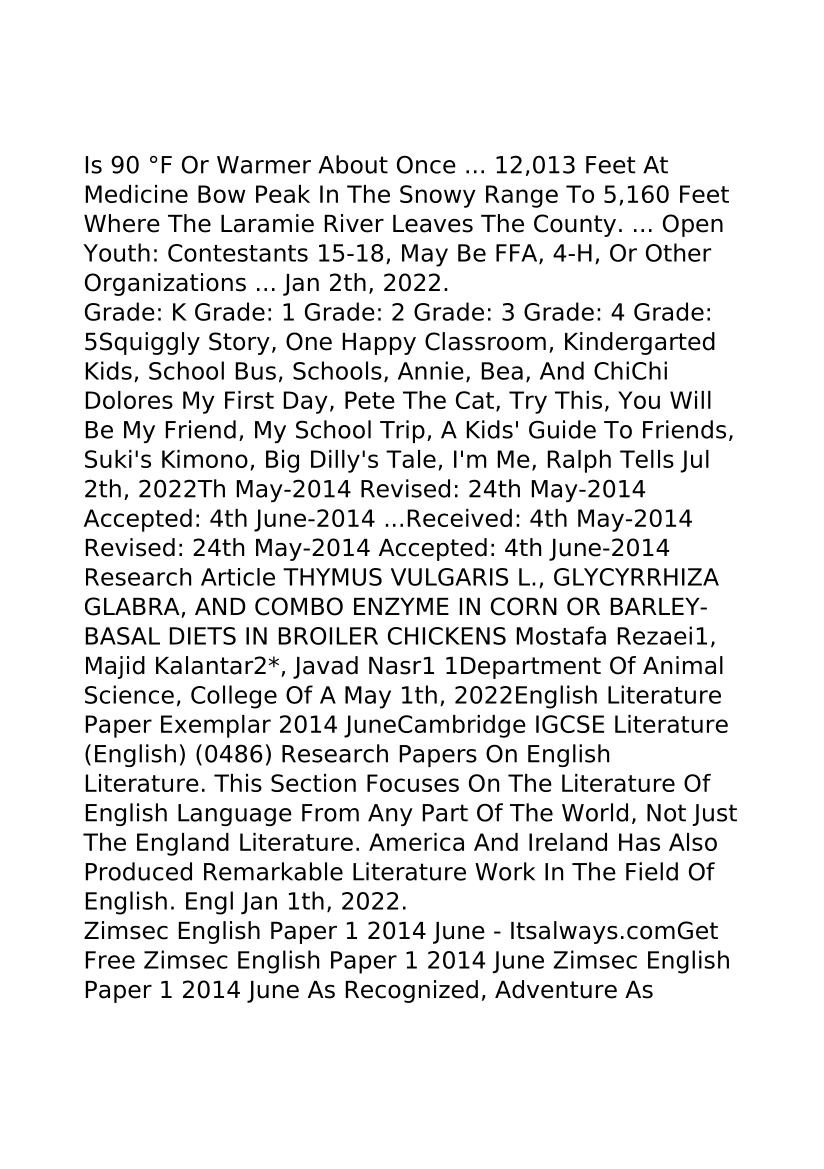 Image resolution: width=824 pixels, height=1169 pixels. Describe the element at coordinates (221, 194) in the screenshot. I see `Bow` at that location.
